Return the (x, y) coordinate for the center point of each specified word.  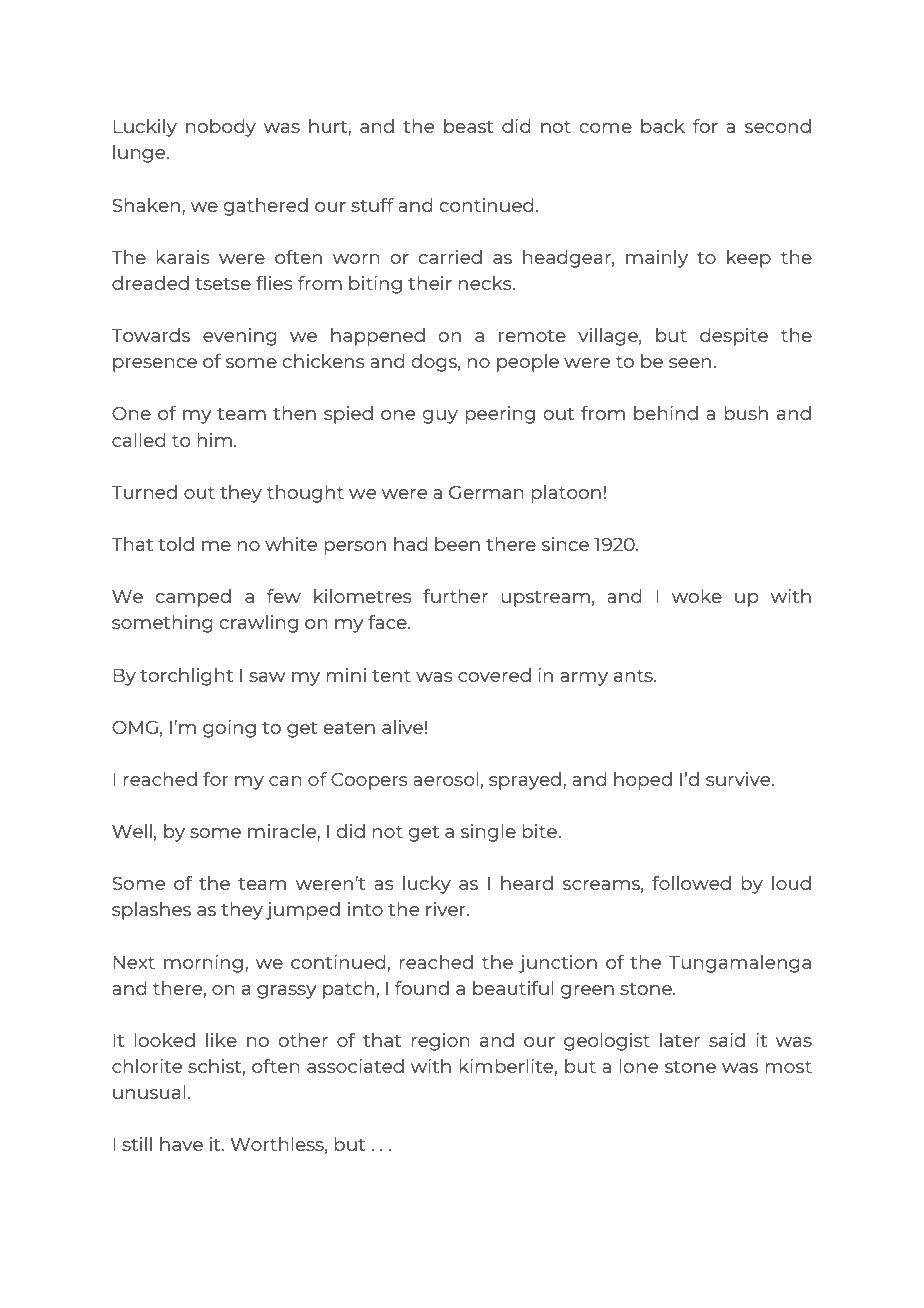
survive (739, 779)
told (176, 544)
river (447, 909)
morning (203, 964)
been (457, 544)
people (528, 363)
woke (697, 596)
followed (691, 883)
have (181, 1144)
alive (402, 727)
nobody (221, 128)
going (229, 729)
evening (240, 337)
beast (468, 126)
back (663, 126)
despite (734, 337)
